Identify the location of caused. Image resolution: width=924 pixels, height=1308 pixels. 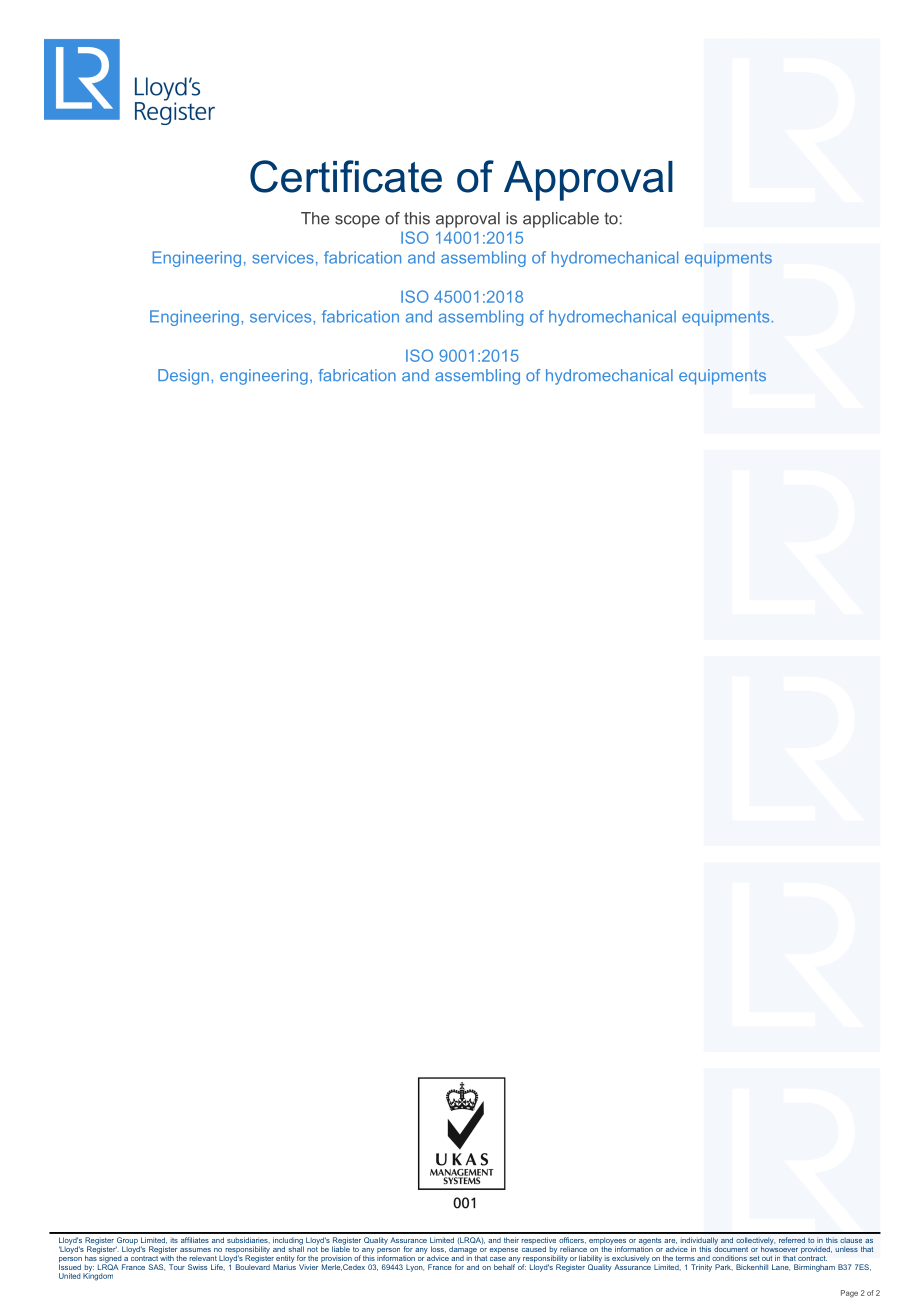
(534, 1248).
